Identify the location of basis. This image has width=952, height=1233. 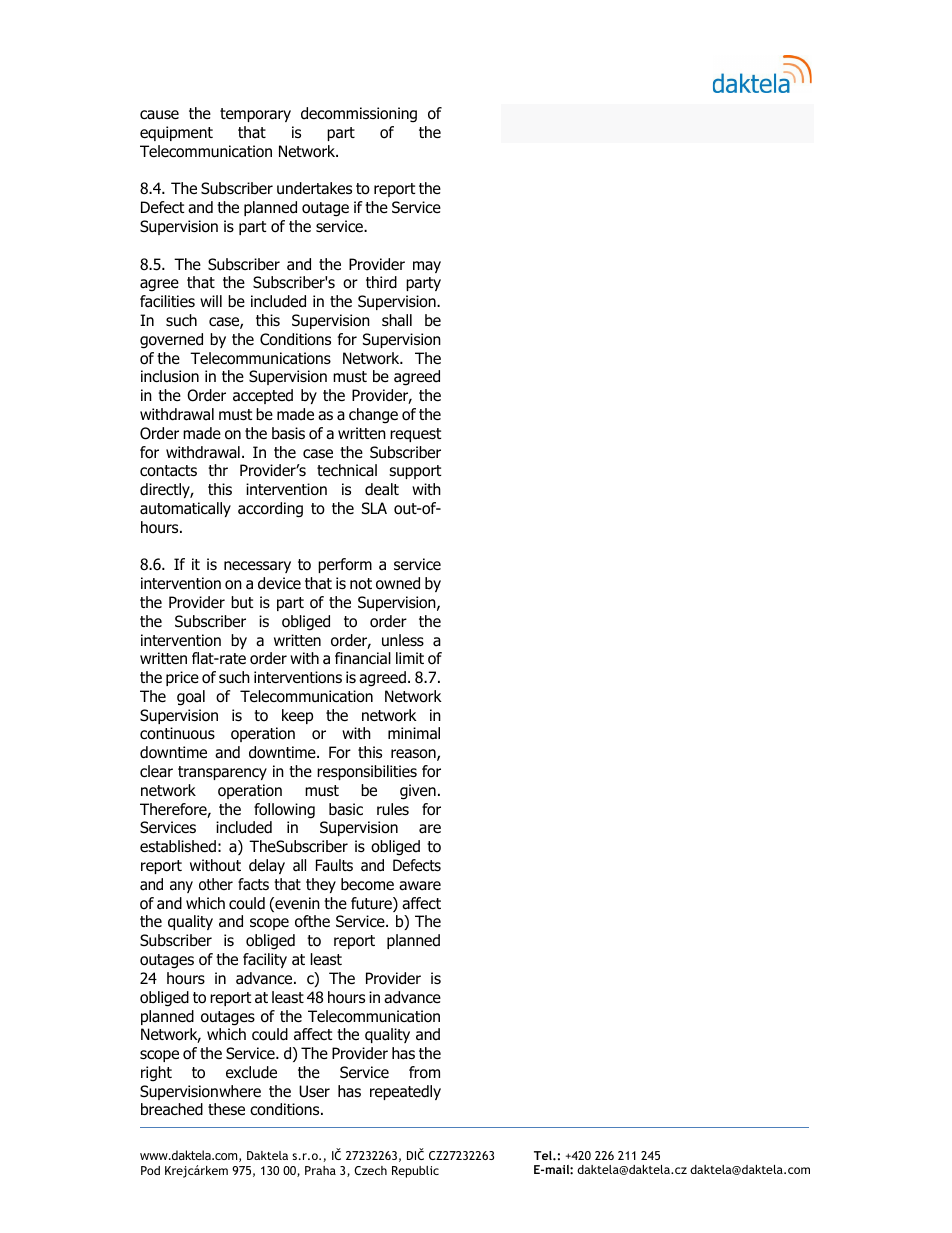
(288, 433).
